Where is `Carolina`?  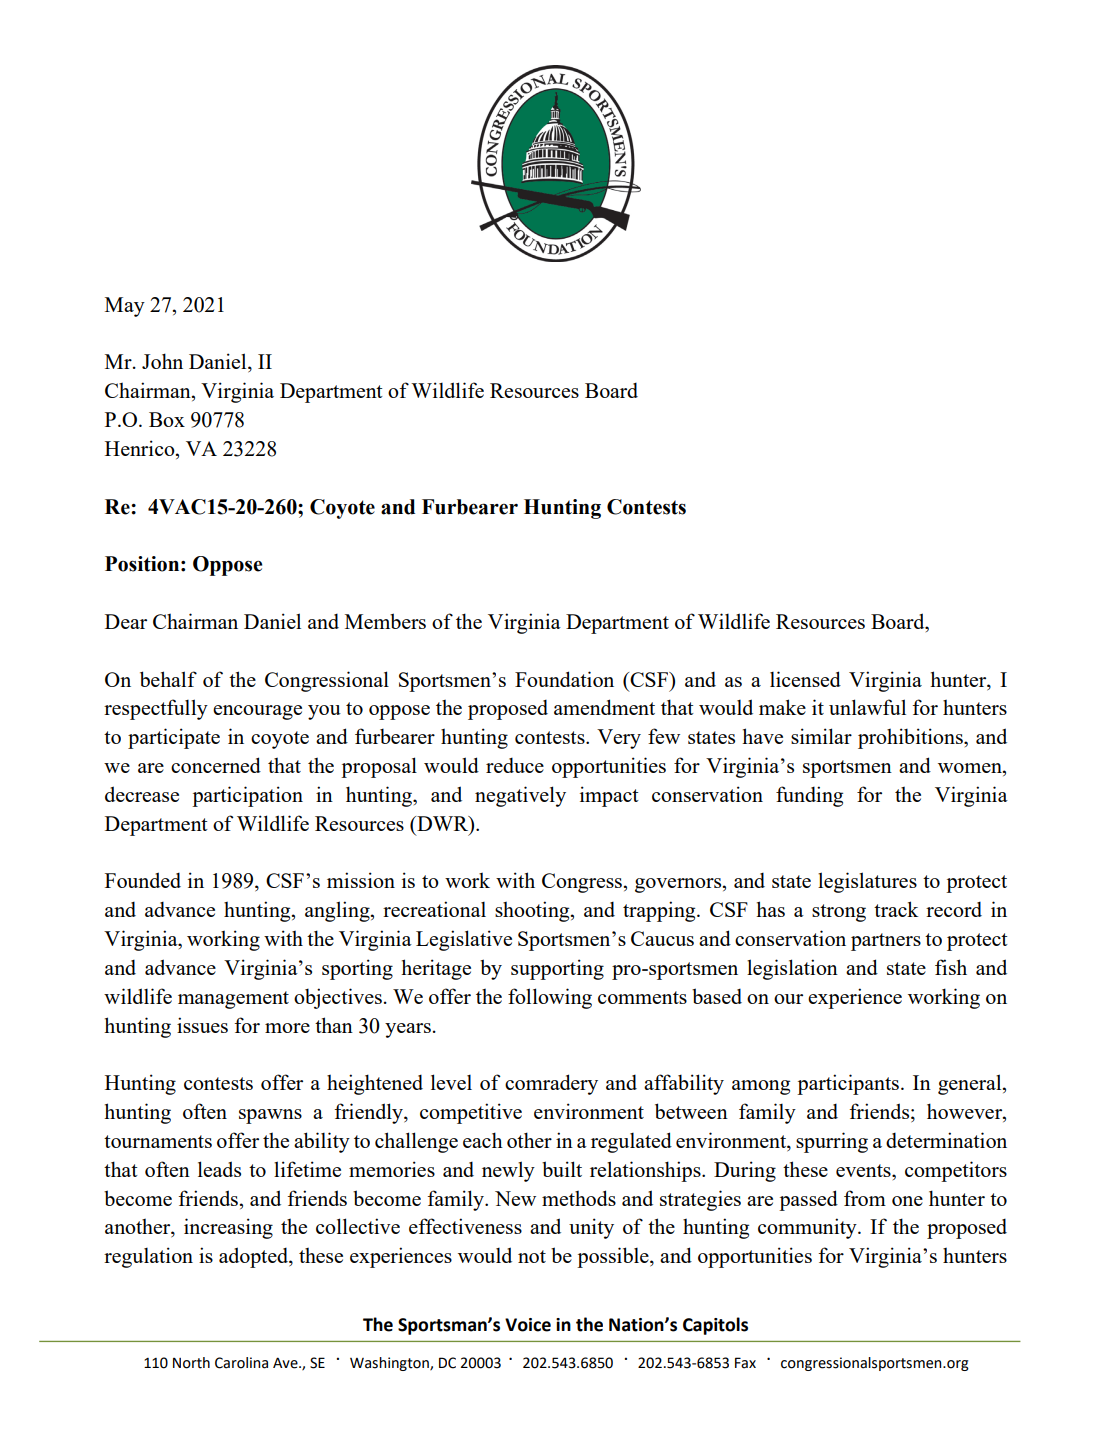
Carolina is located at coordinates (241, 1363).
